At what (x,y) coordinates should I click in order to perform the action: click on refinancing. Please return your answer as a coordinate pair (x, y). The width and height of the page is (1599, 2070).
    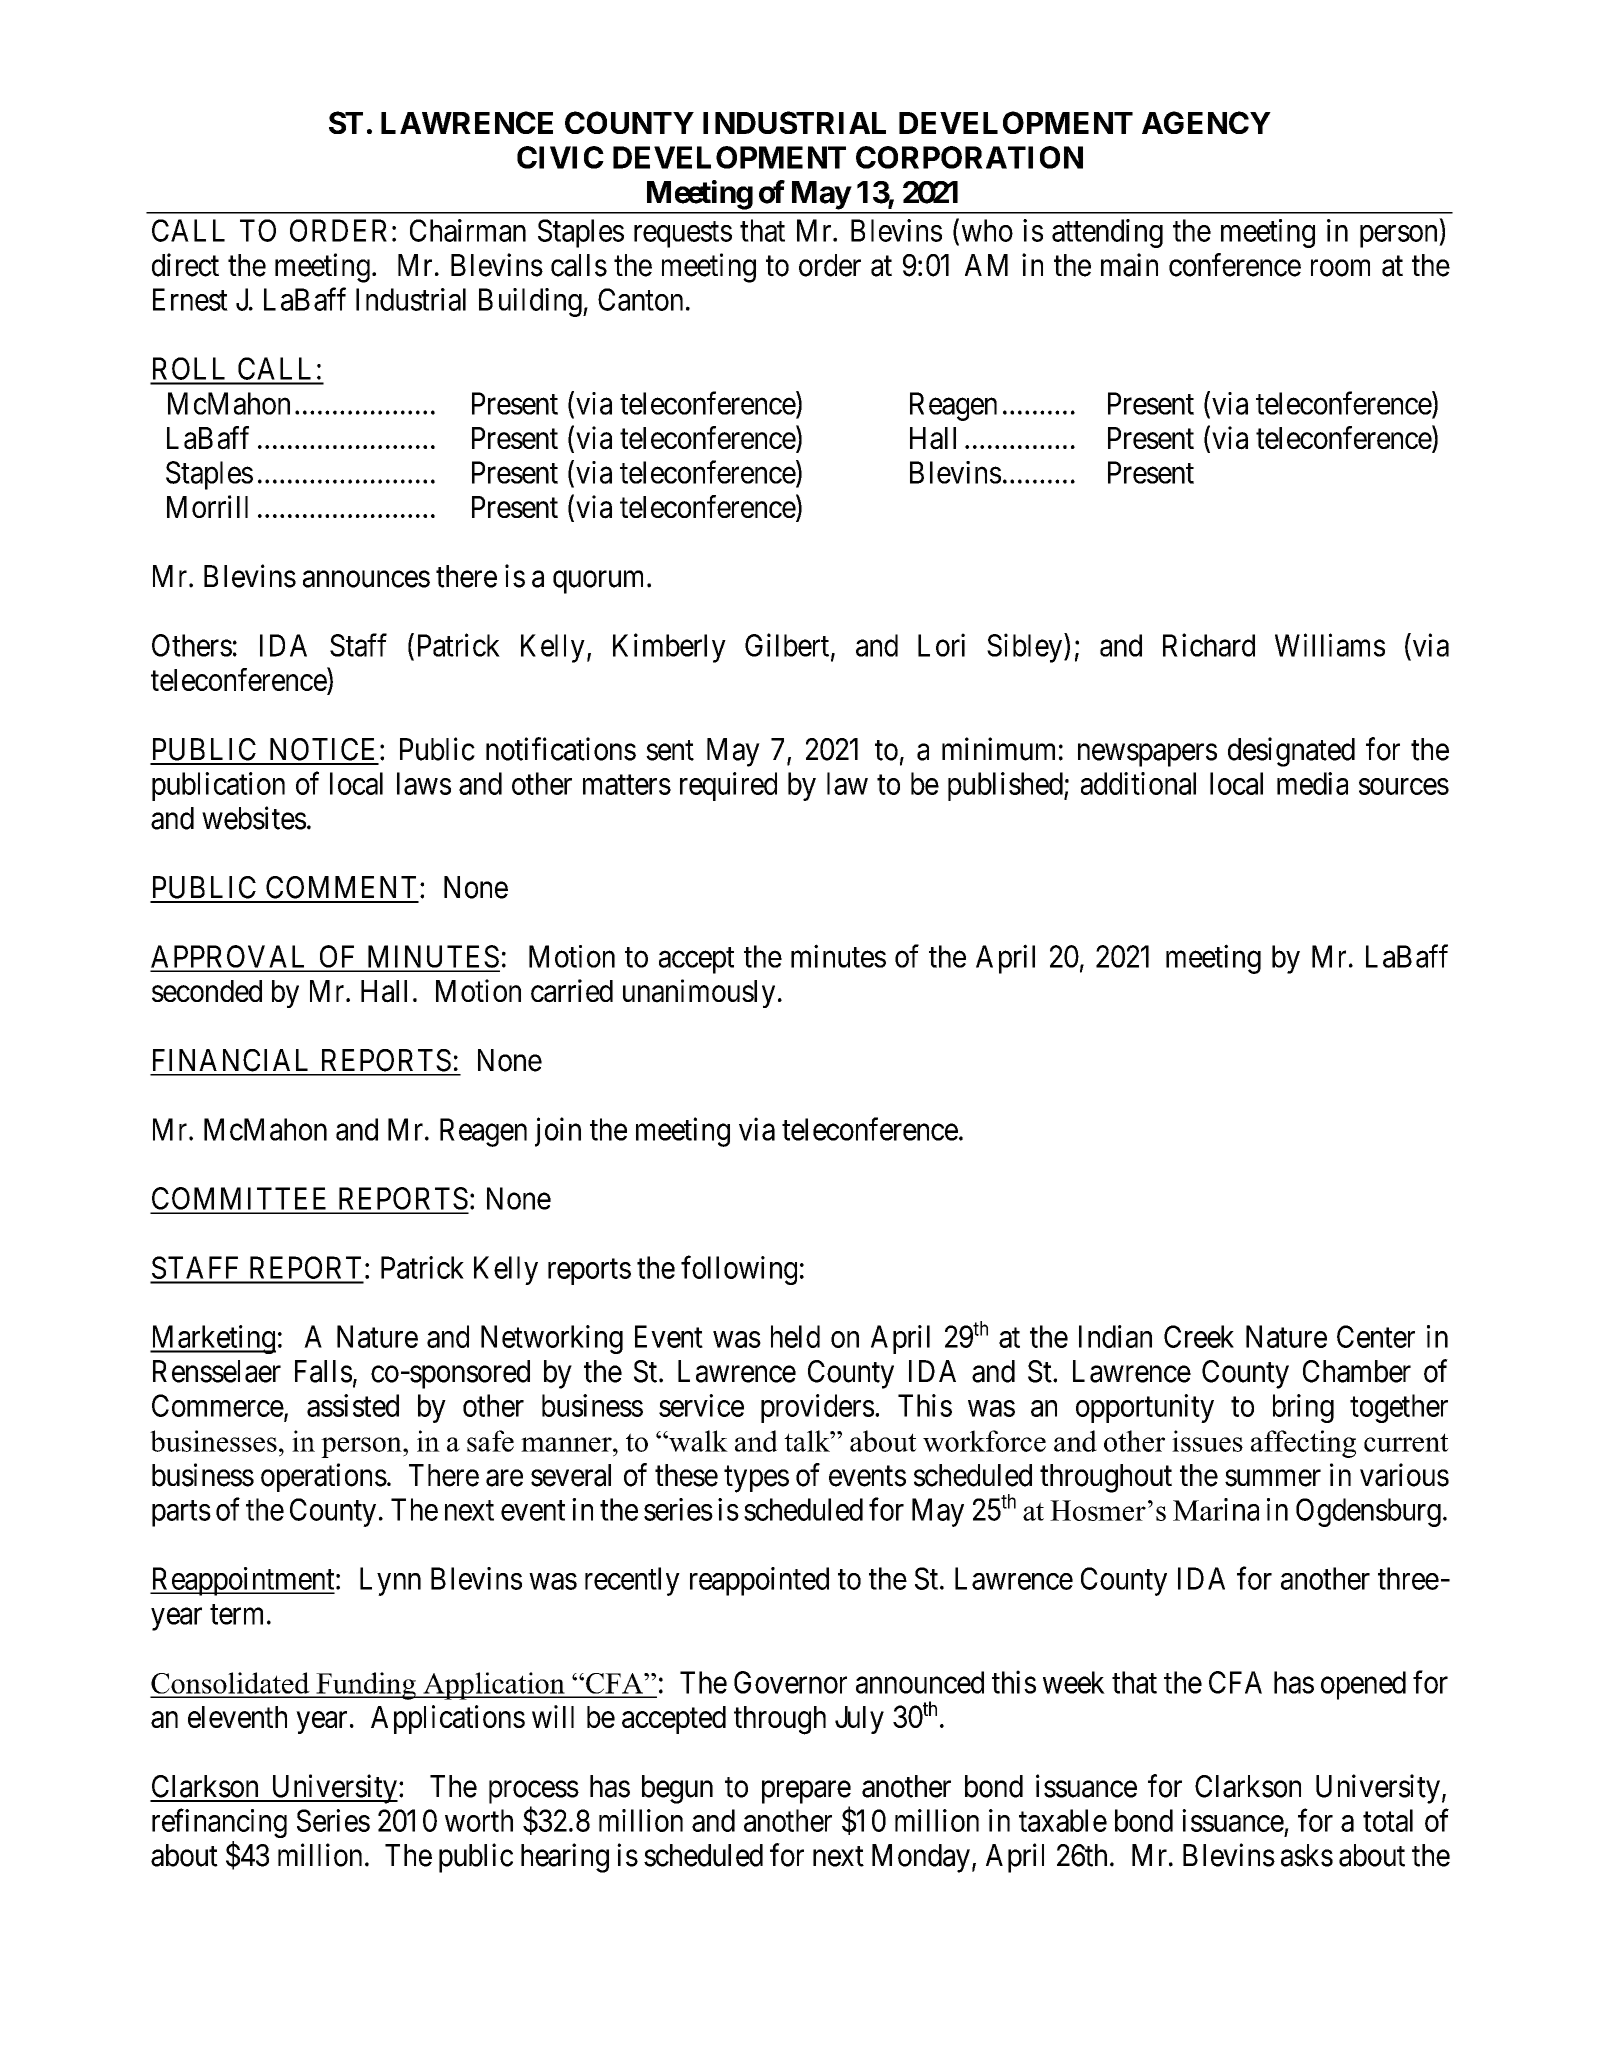
    Looking at the image, I should click on (219, 1823).
